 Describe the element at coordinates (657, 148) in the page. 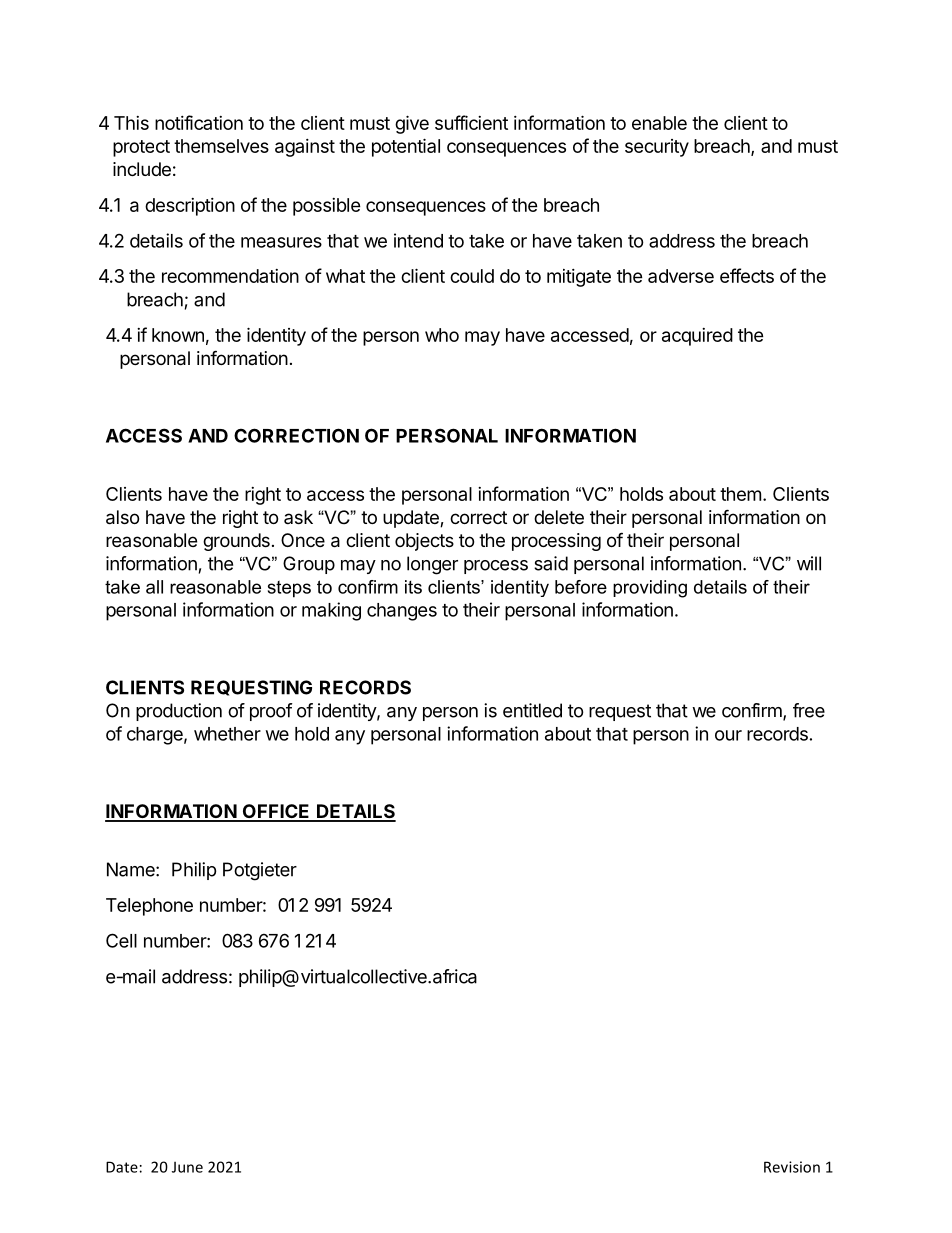

I see `security` at that location.
